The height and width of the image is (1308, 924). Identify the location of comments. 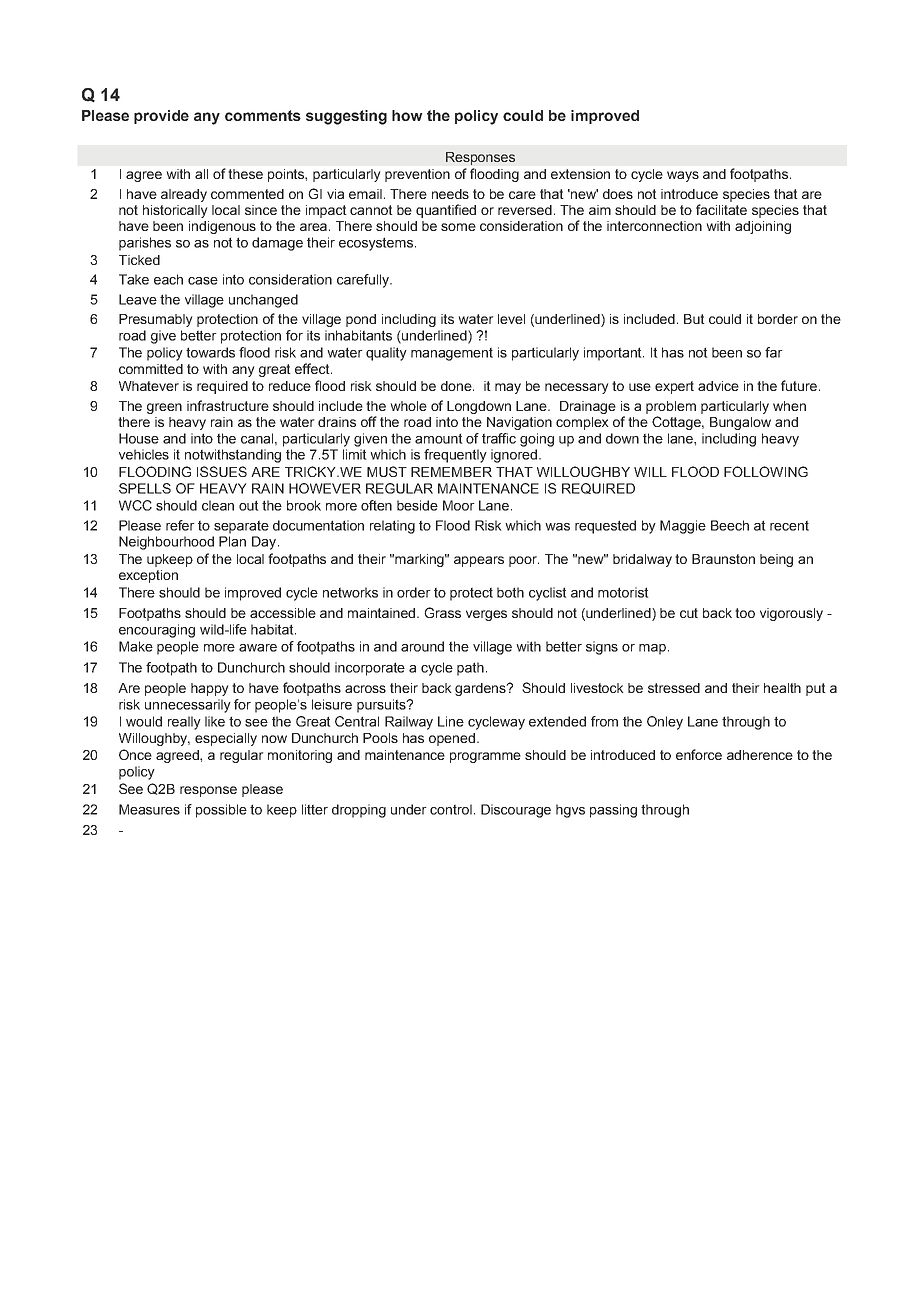
(263, 115).
